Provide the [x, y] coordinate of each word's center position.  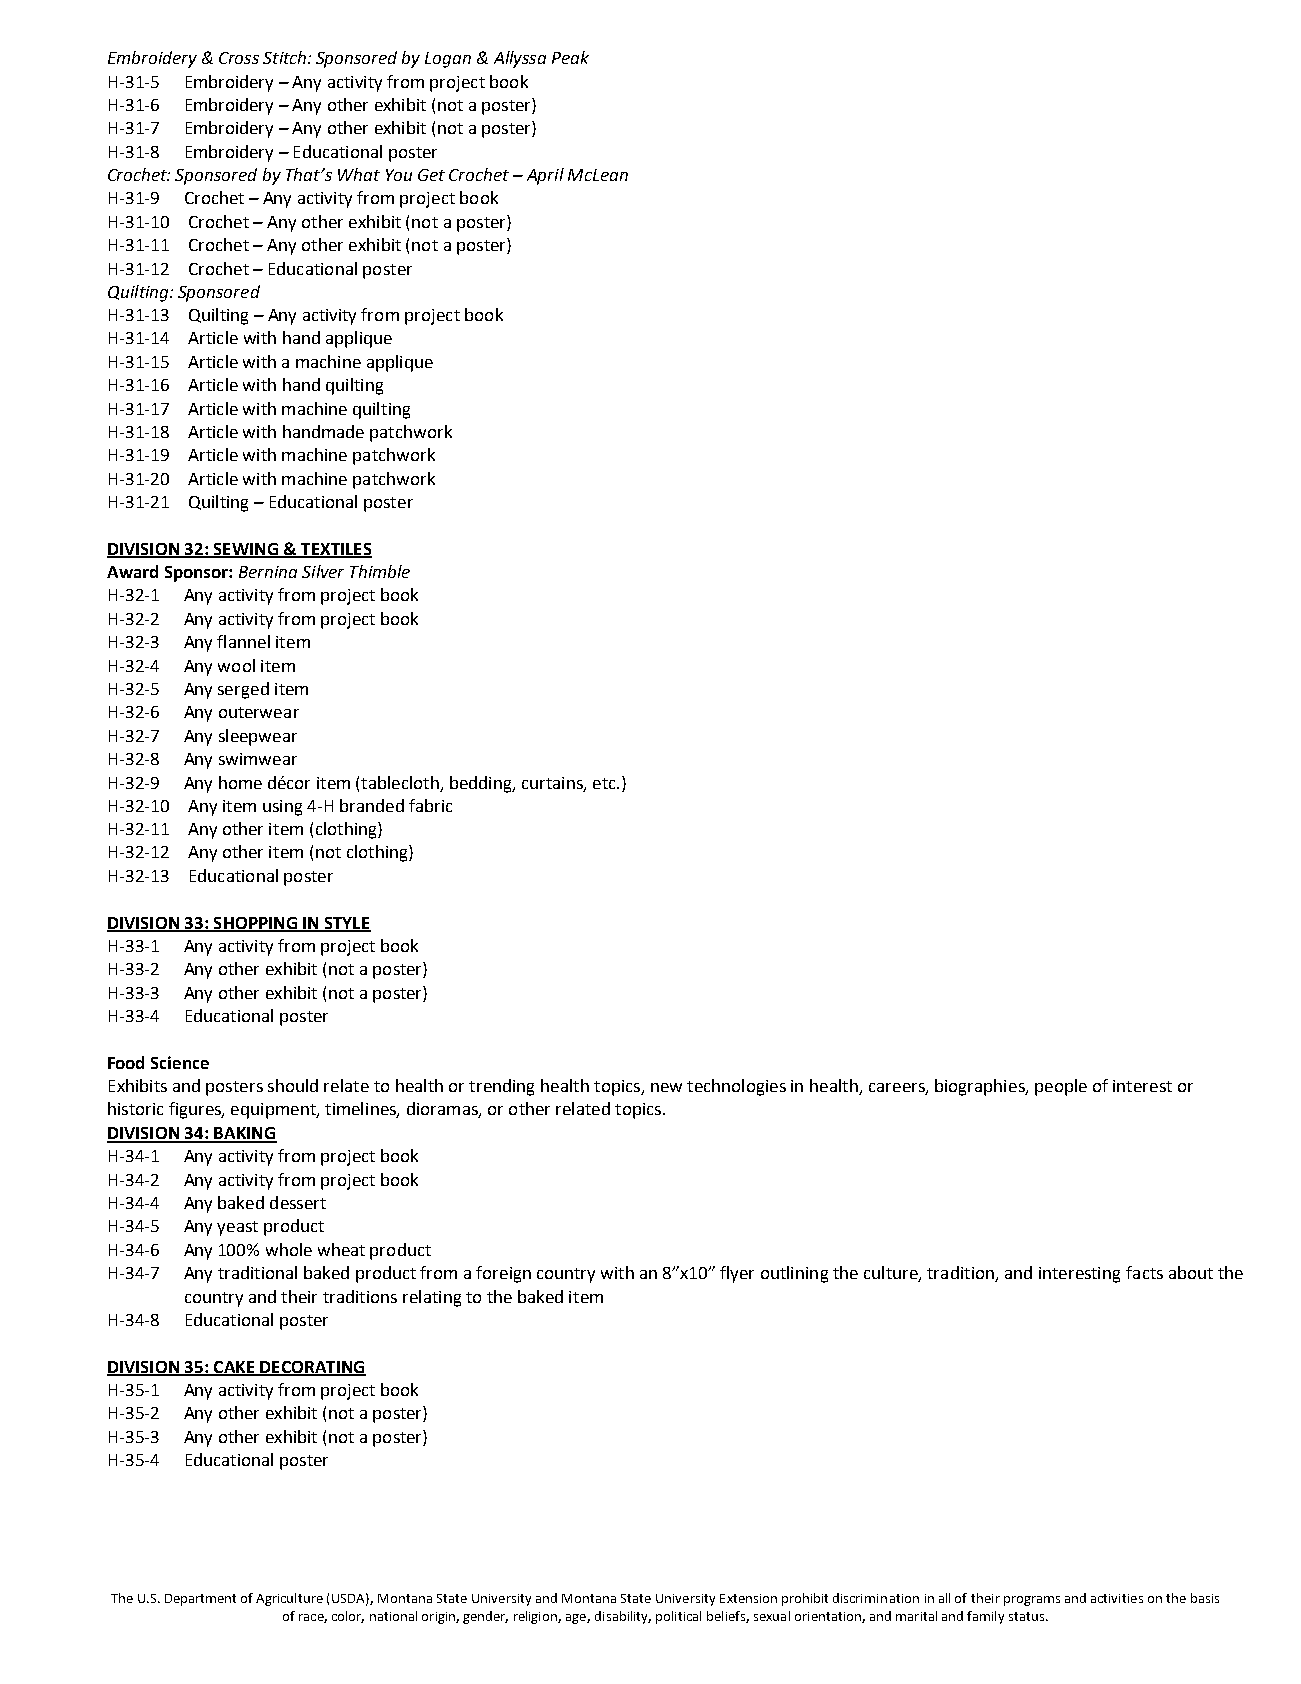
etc [605, 783]
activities [1117, 1598]
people [1061, 1087]
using [282, 808]
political [678, 1617]
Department [200, 1600]
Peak [570, 57]
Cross [239, 58]
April [545, 176]
